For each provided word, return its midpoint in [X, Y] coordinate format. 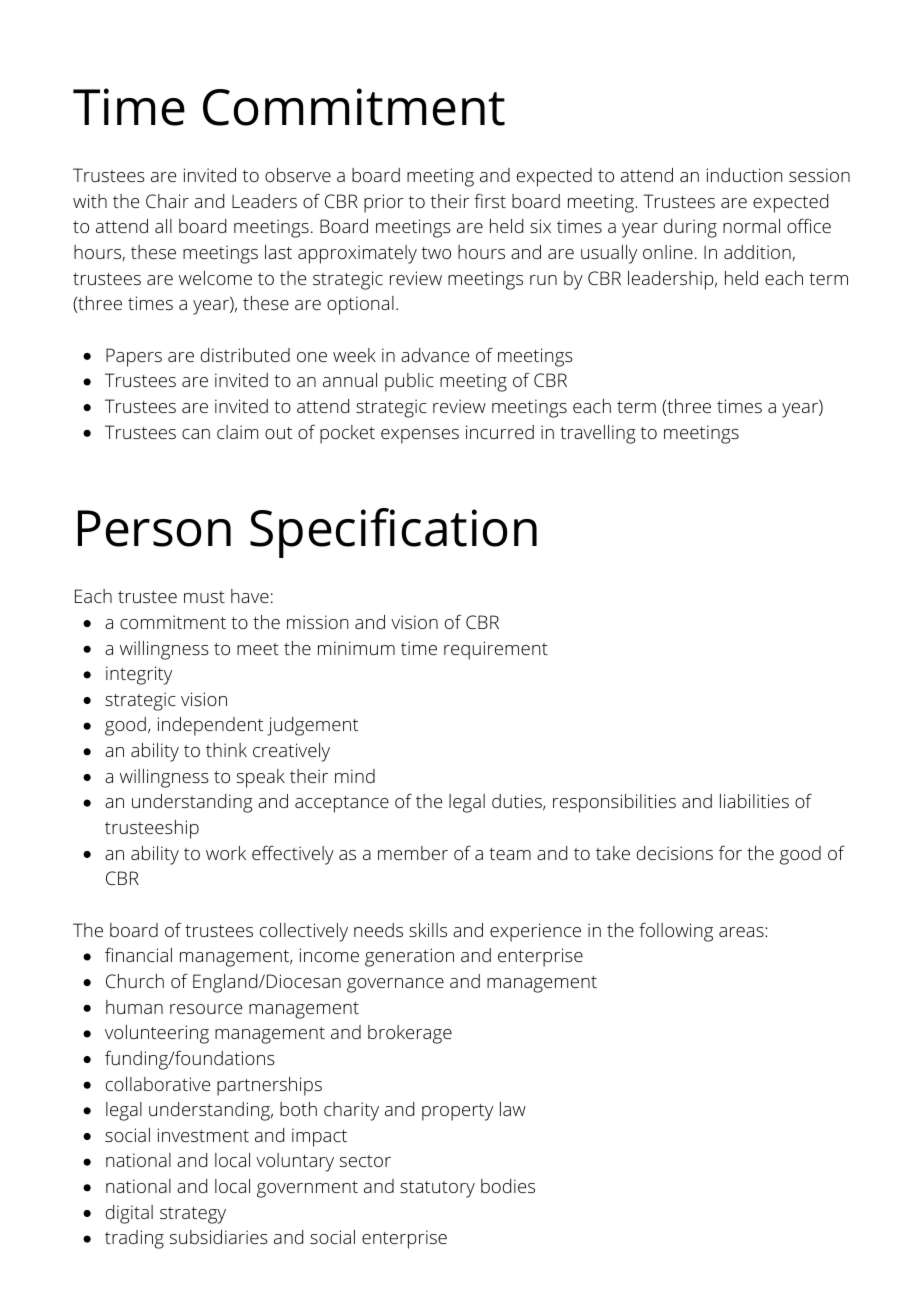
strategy [193, 1215]
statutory [437, 1189]
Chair [167, 201]
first [490, 200]
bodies [508, 1186]
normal [751, 226]
